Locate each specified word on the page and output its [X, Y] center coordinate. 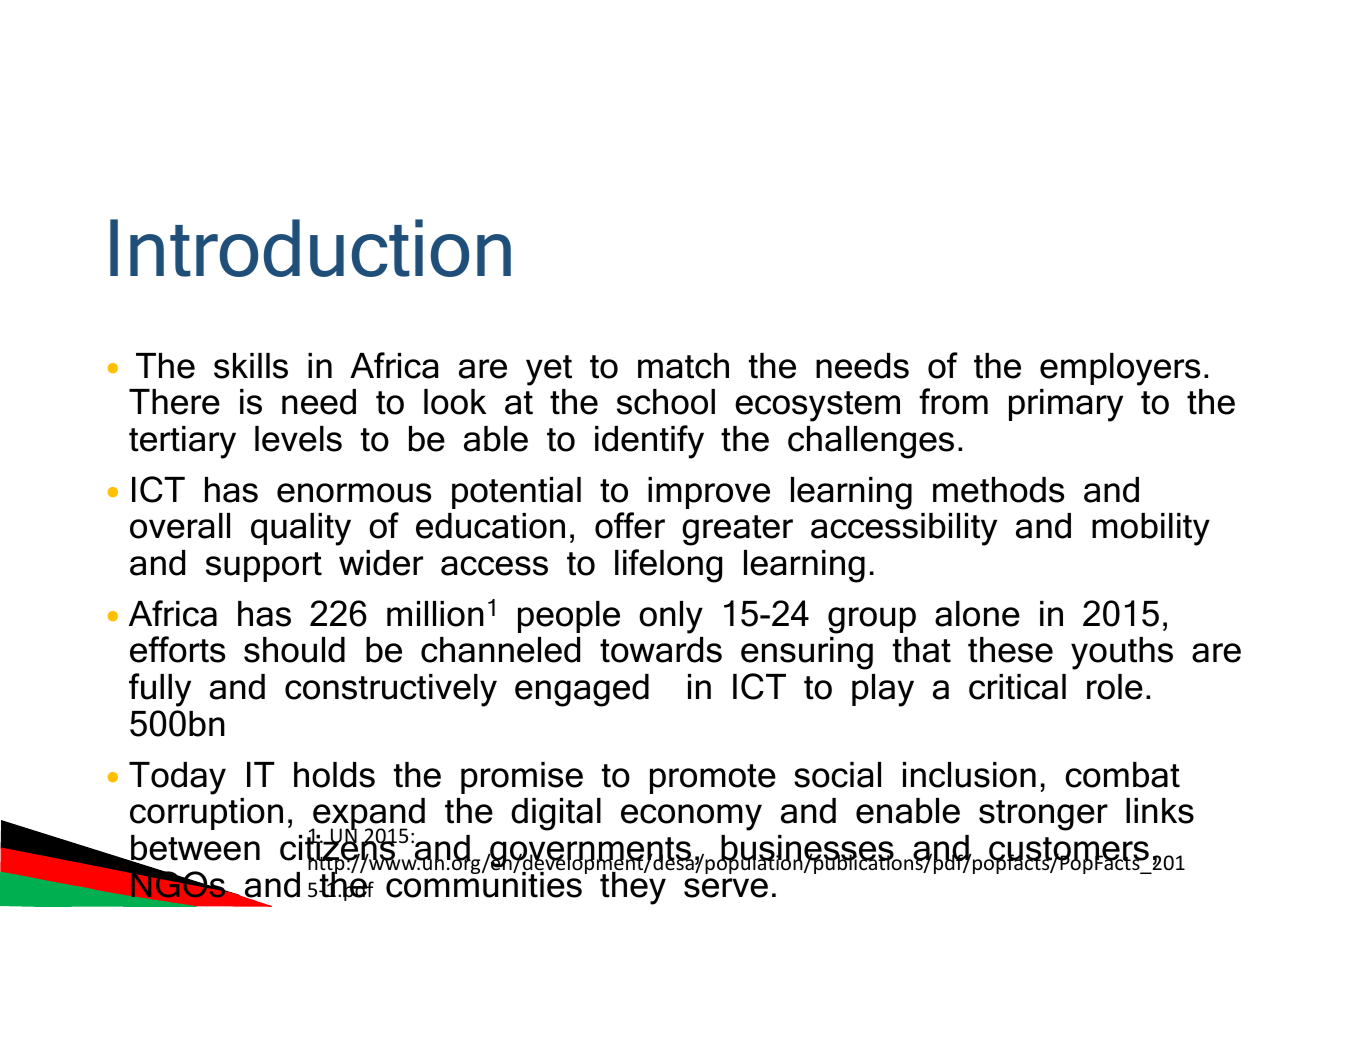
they [633, 887]
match [683, 366]
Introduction [310, 248]
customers [1068, 850]
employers [1120, 369]
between [194, 849]
